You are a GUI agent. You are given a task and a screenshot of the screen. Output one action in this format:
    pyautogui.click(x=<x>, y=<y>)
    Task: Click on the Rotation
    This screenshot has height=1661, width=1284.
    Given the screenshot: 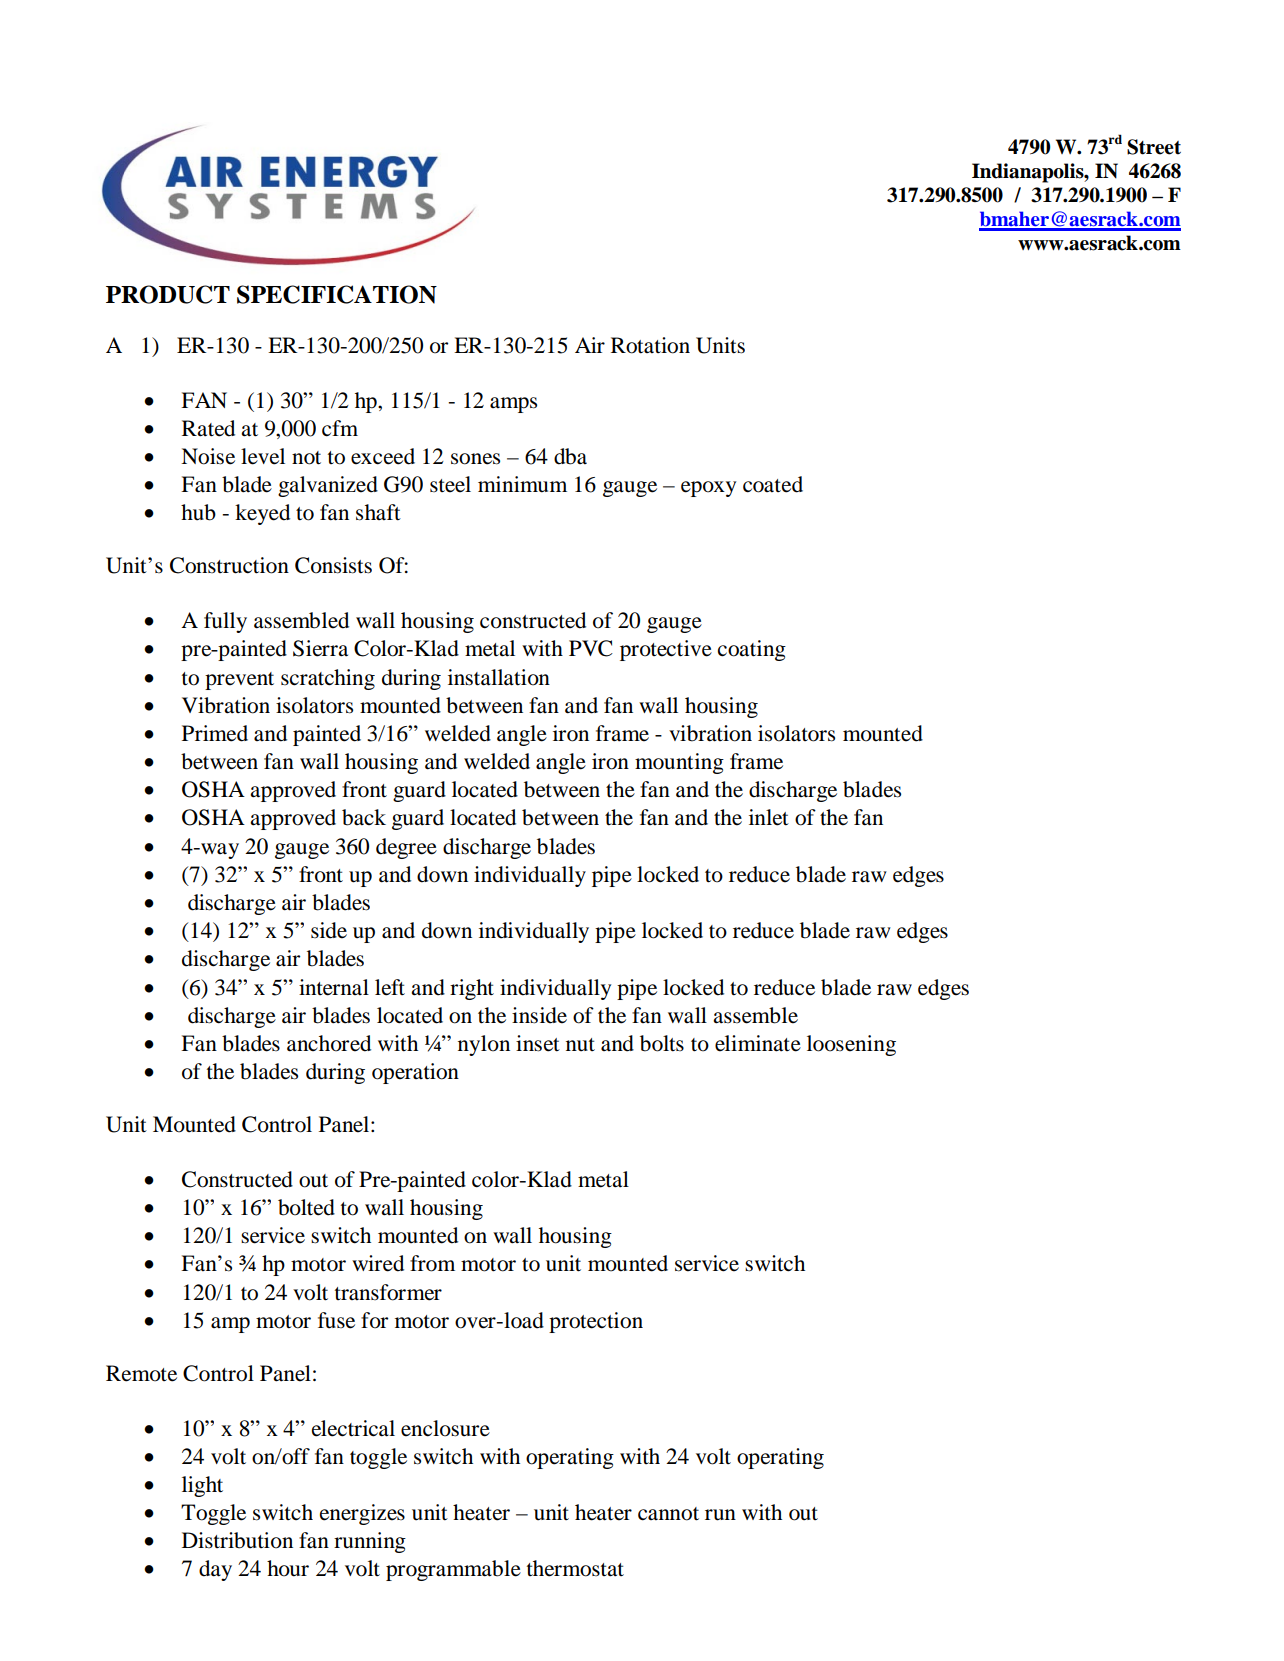 What is the action you would take?
    pyautogui.click(x=650, y=345)
